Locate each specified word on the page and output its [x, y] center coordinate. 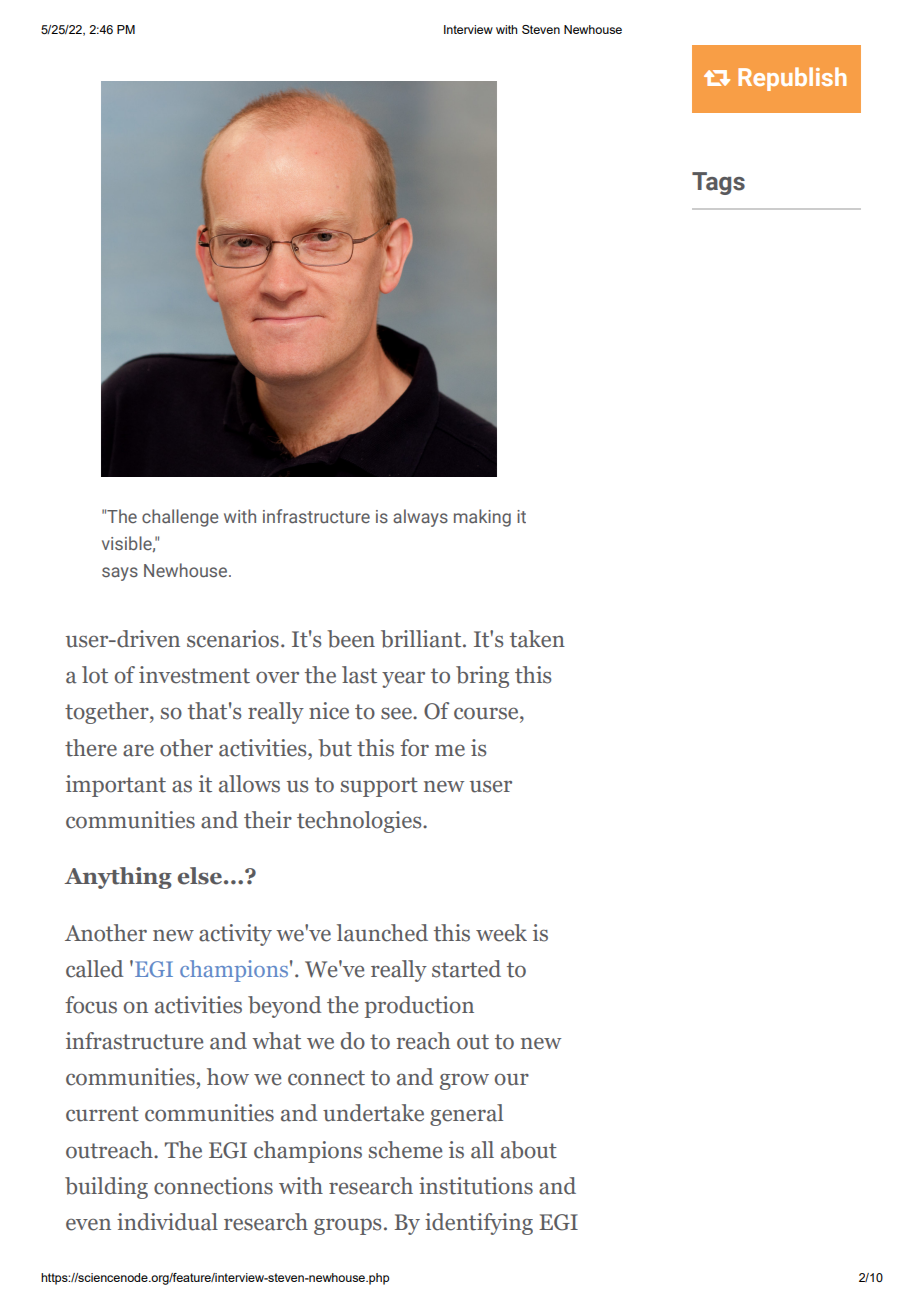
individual [167, 1222]
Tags [718, 183]
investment [194, 675]
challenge [180, 518]
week [501, 933]
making [482, 518]
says [120, 574]
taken [537, 639]
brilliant [422, 639]
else [200, 876]
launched [382, 933]
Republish [792, 79]
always [420, 518]
